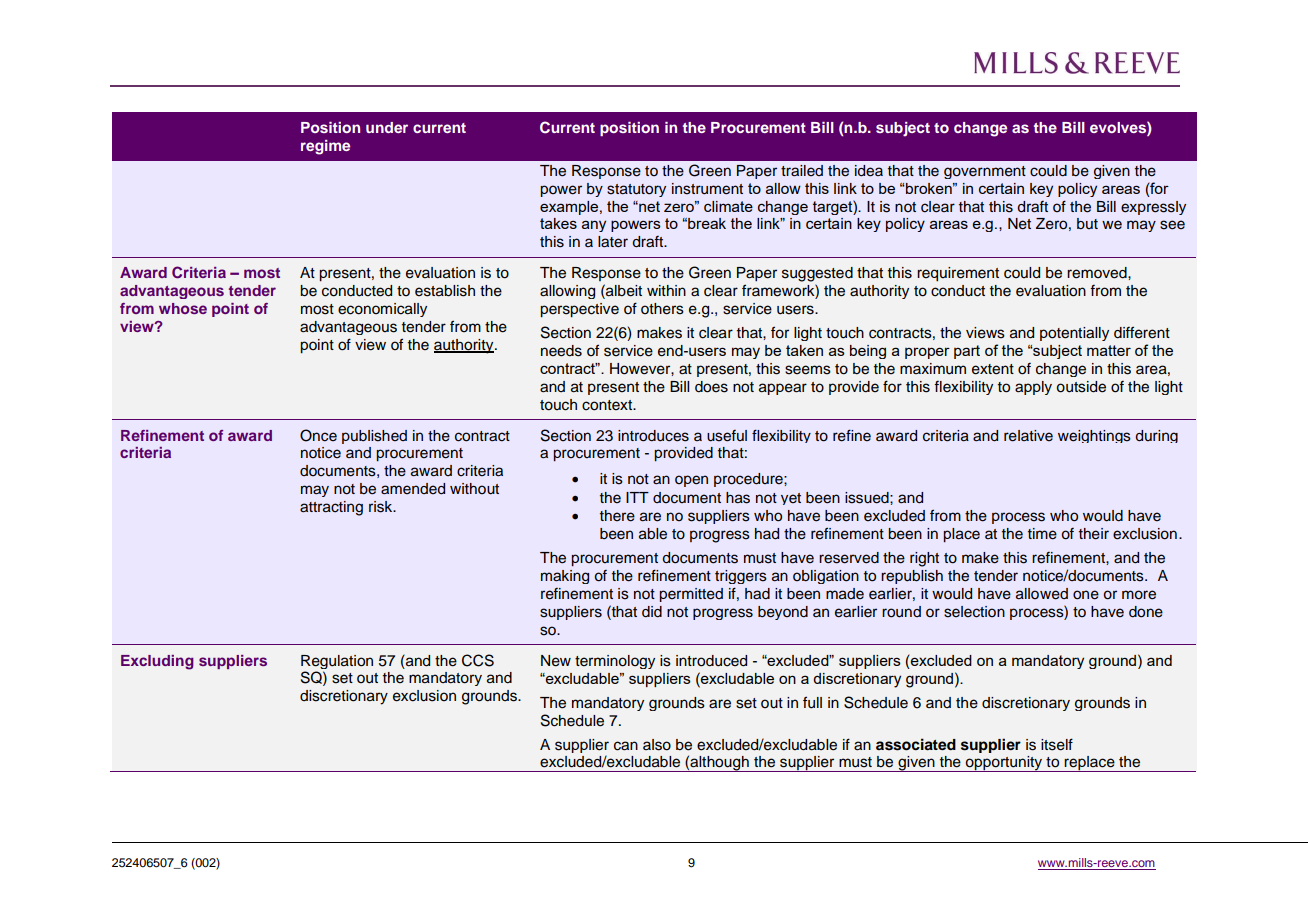  What do you see at coordinates (325, 147) in the image?
I see `regime` at bounding box center [325, 147].
